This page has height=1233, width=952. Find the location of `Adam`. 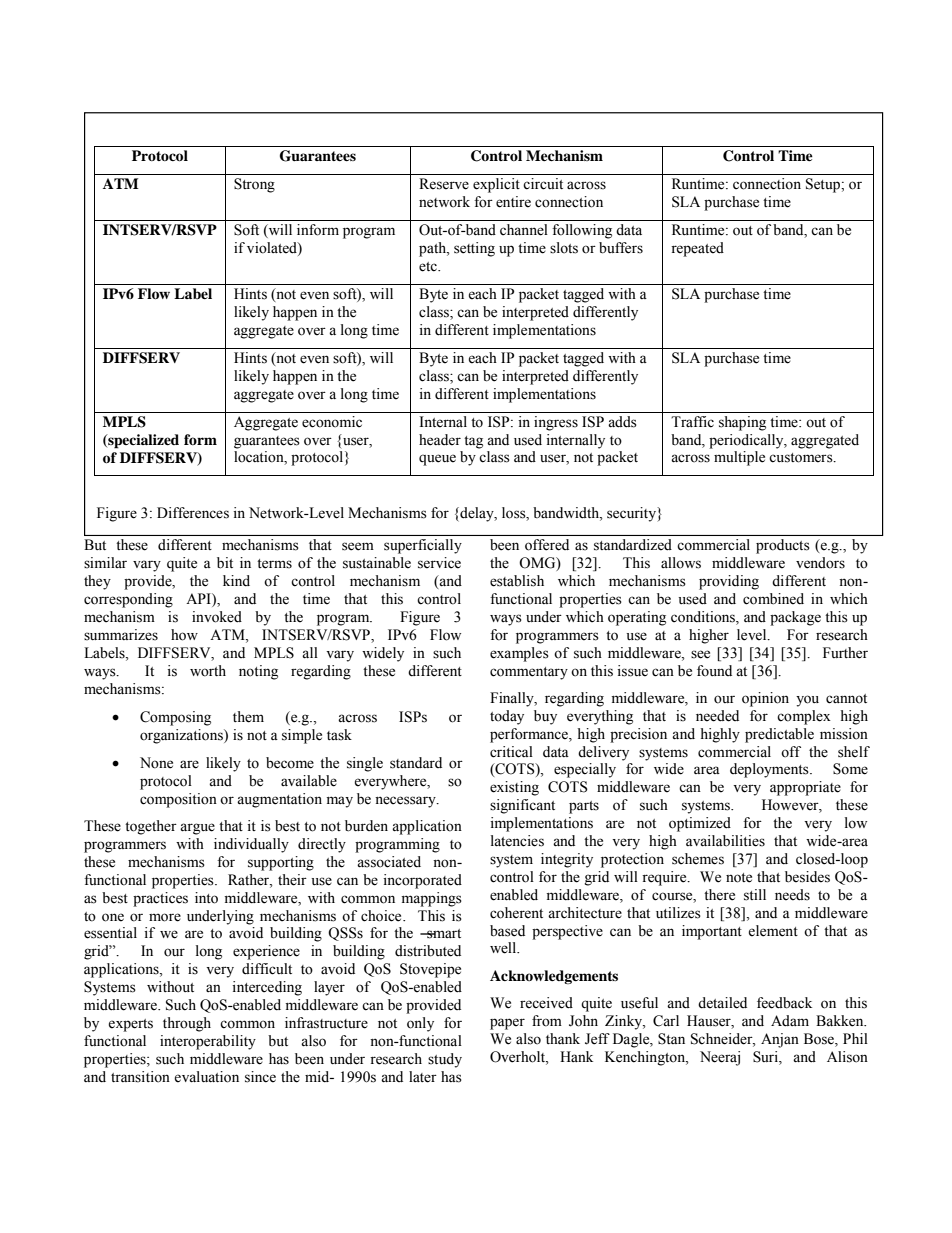

Adam is located at coordinates (790, 1021).
